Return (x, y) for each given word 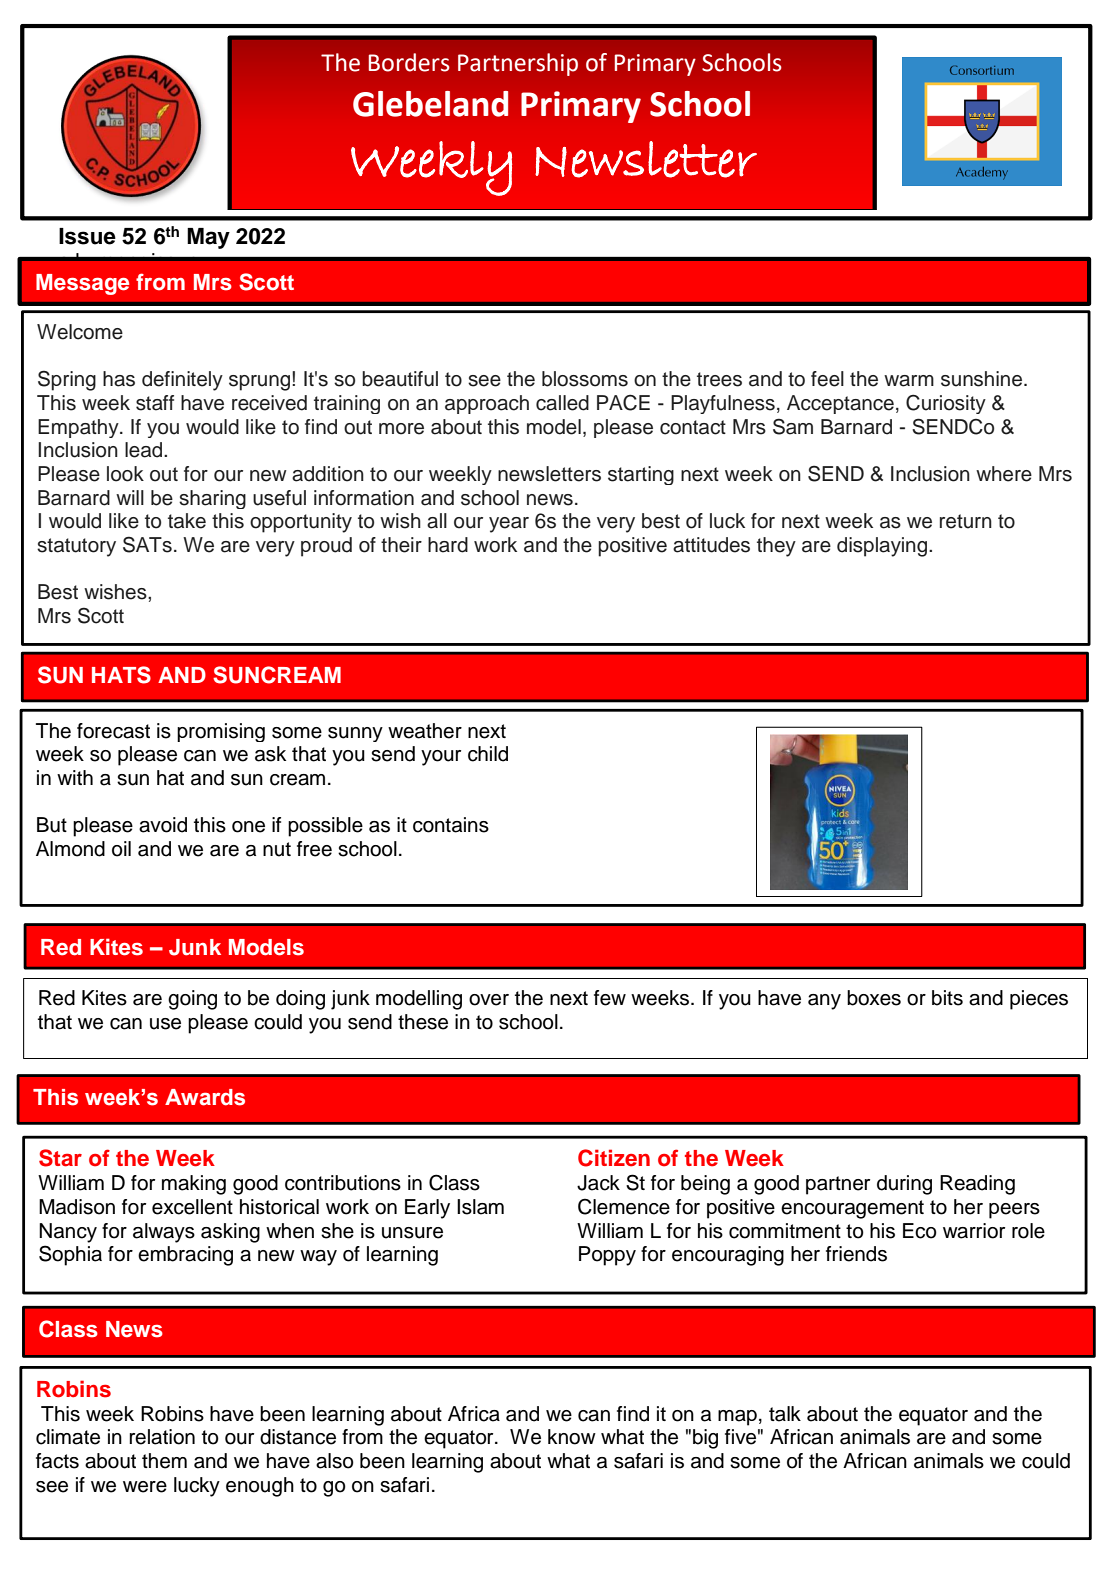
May (208, 238)
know (572, 1437)
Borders (409, 62)
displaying (882, 547)
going (192, 1000)
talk (785, 1414)
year (509, 525)
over (489, 1000)
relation (162, 1437)
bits (947, 998)
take (187, 521)
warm (909, 381)
